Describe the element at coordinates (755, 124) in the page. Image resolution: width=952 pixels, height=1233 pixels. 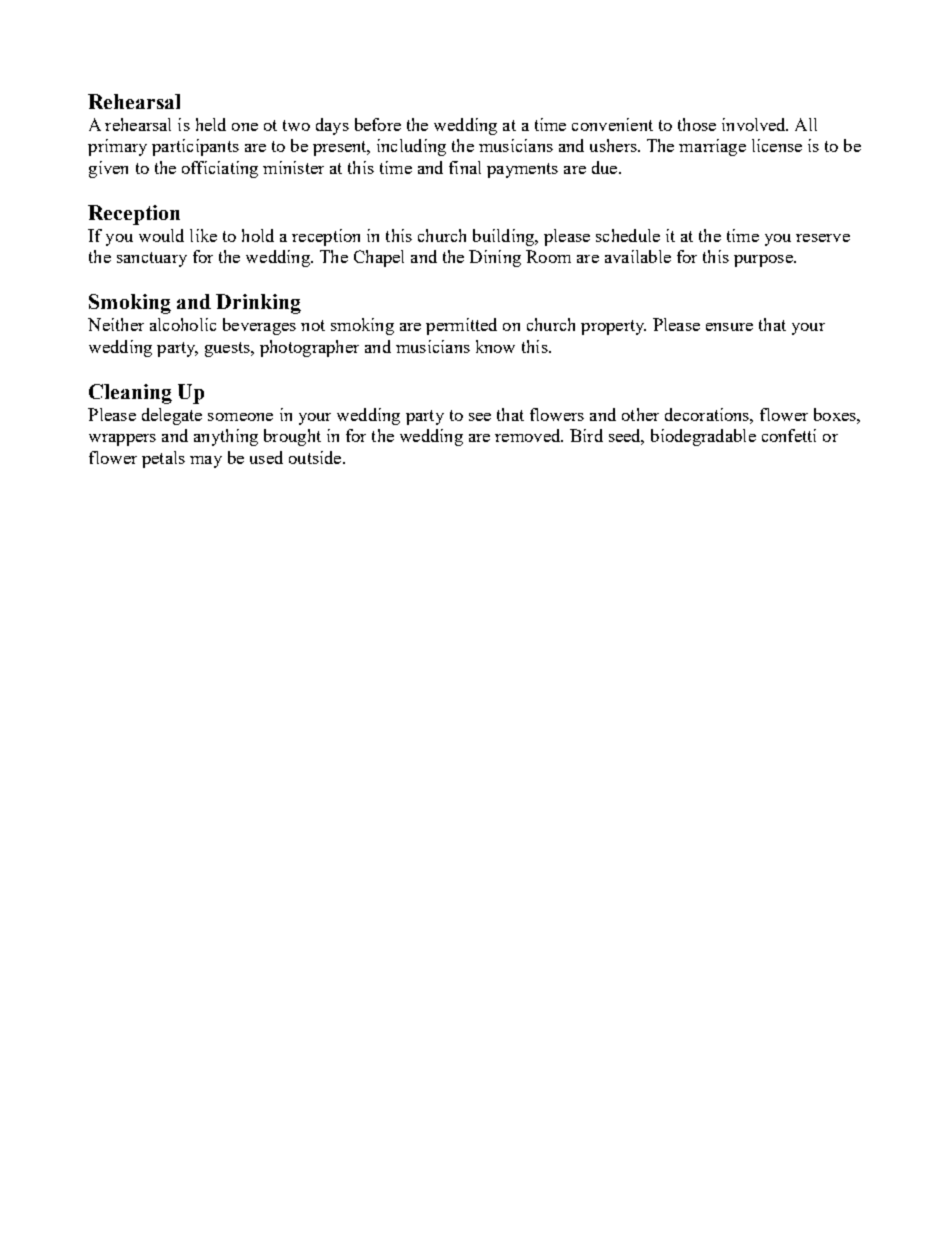
I see `involved` at that location.
